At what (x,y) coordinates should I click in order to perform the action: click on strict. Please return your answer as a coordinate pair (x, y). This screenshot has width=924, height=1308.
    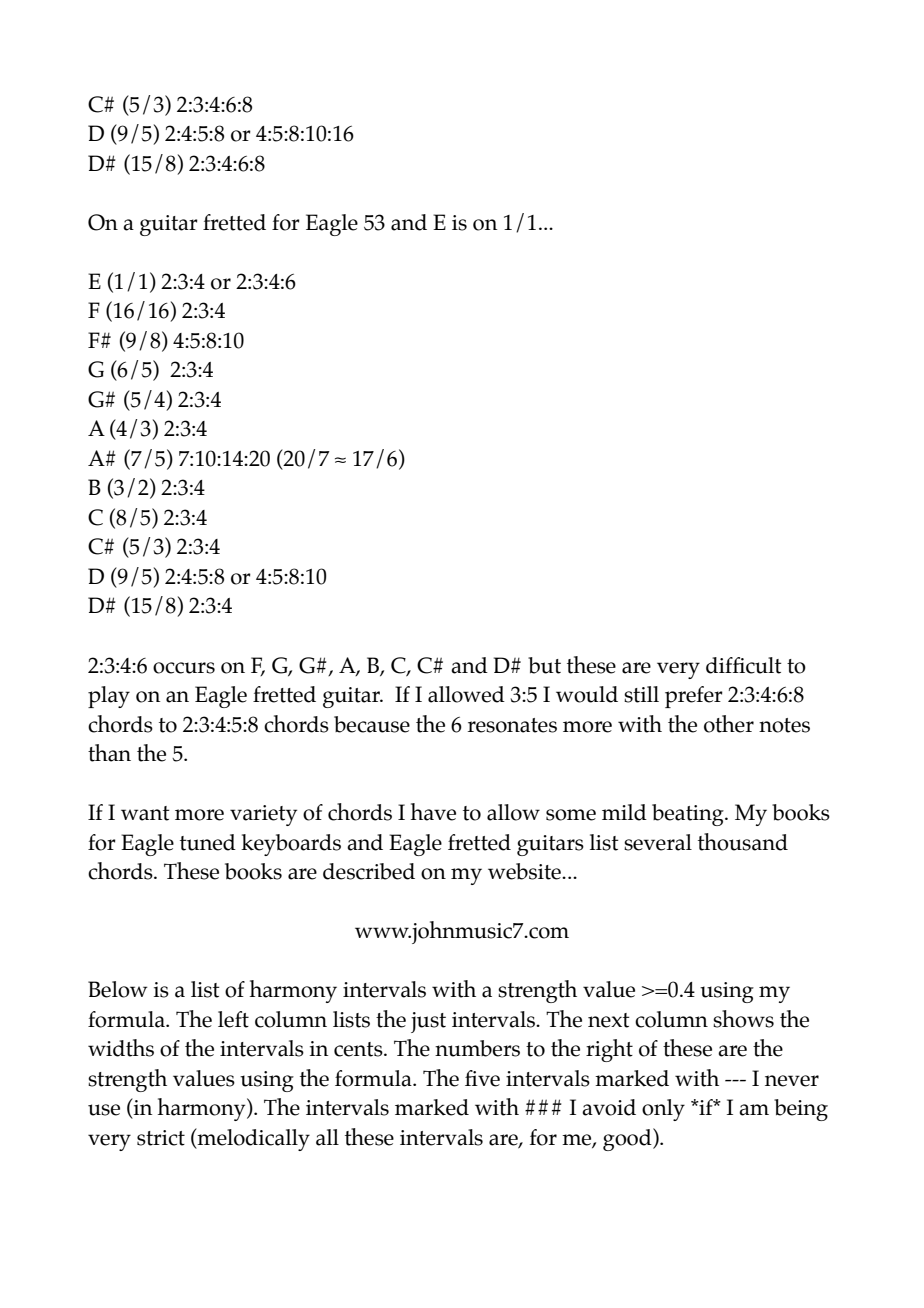
    Looking at the image, I should click on (161, 1138).
